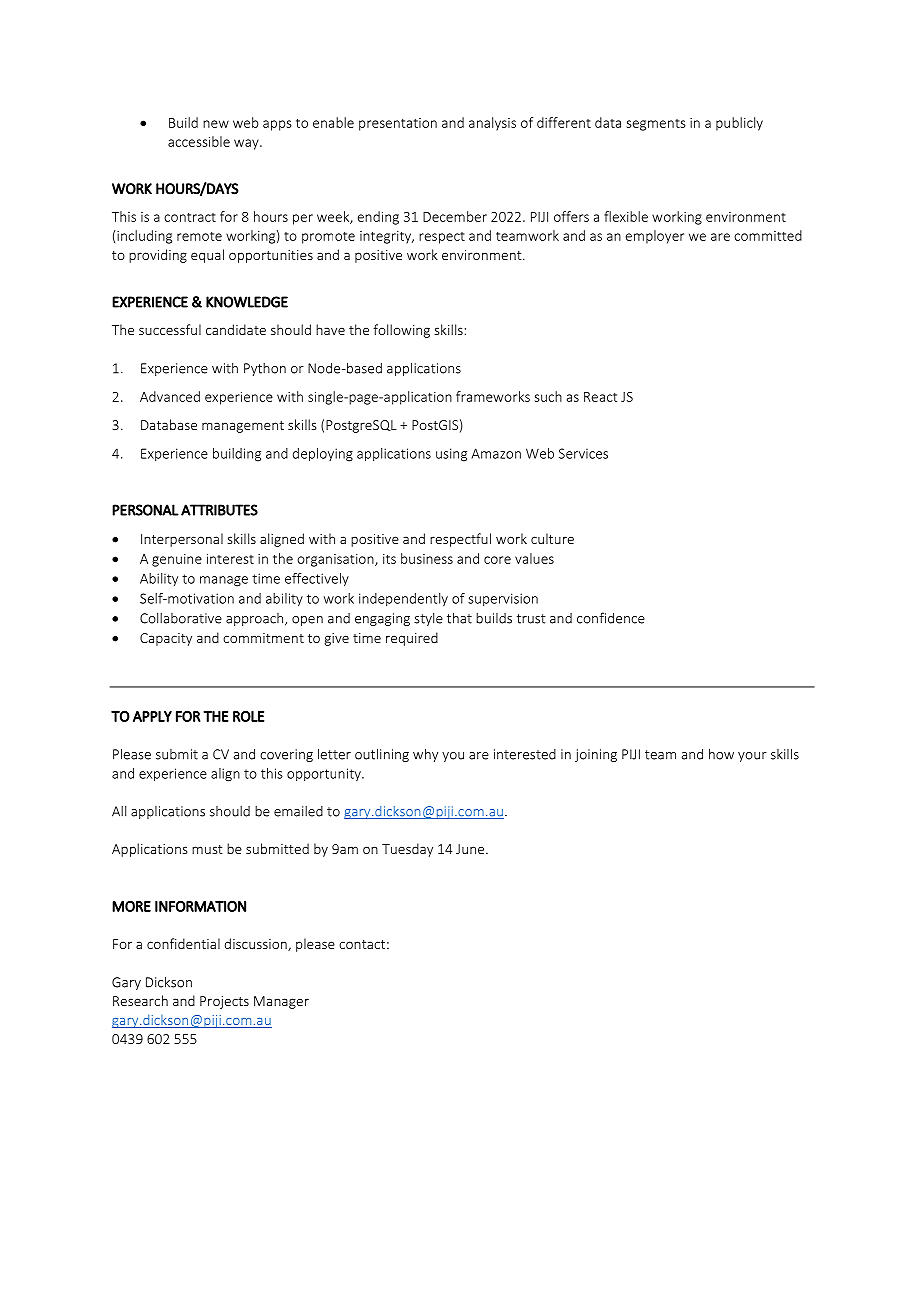  What do you see at coordinates (656, 125) in the screenshot?
I see `segments` at bounding box center [656, 125].
